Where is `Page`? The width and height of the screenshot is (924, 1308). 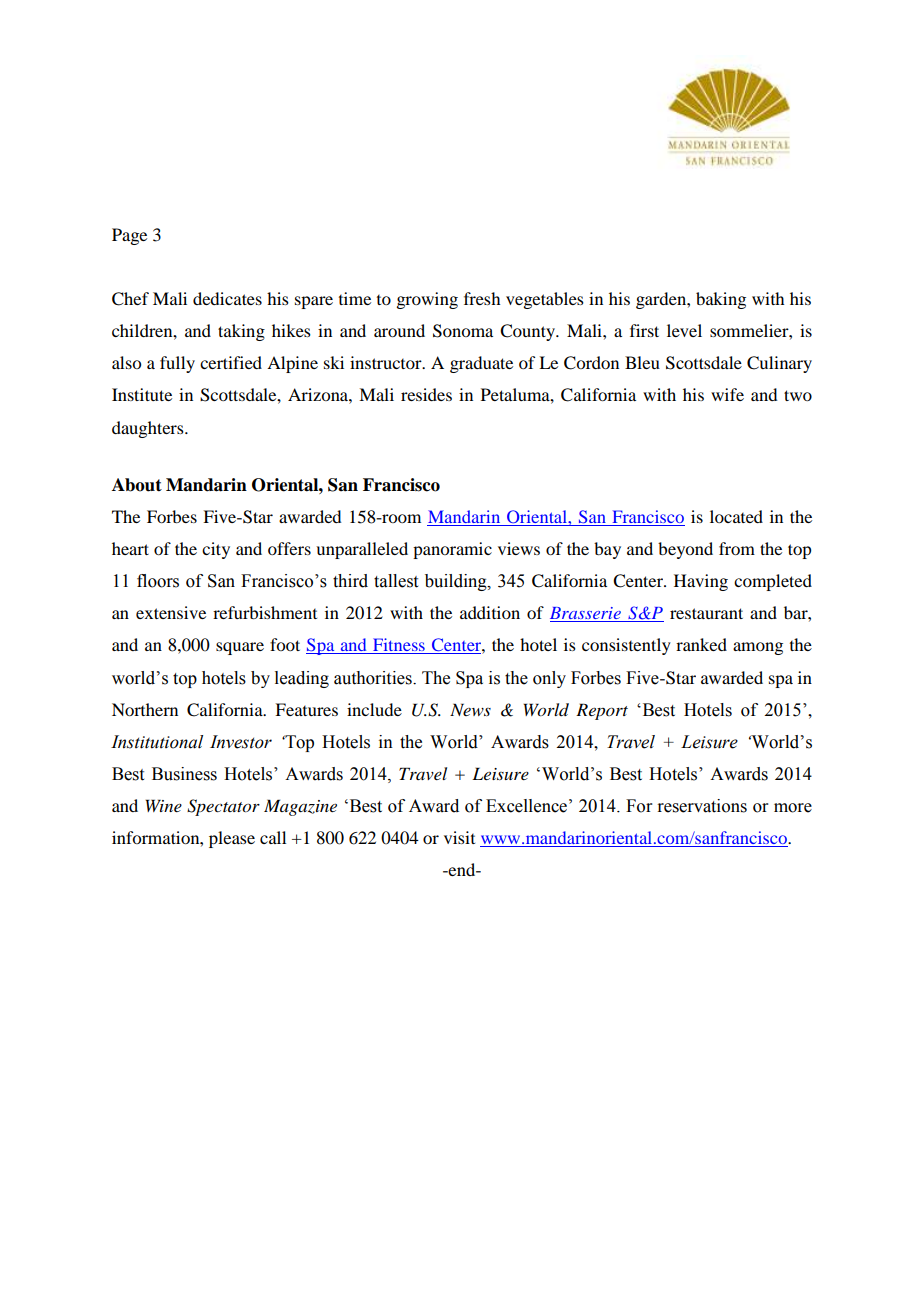
Page is located at coordinates (129, 236).
